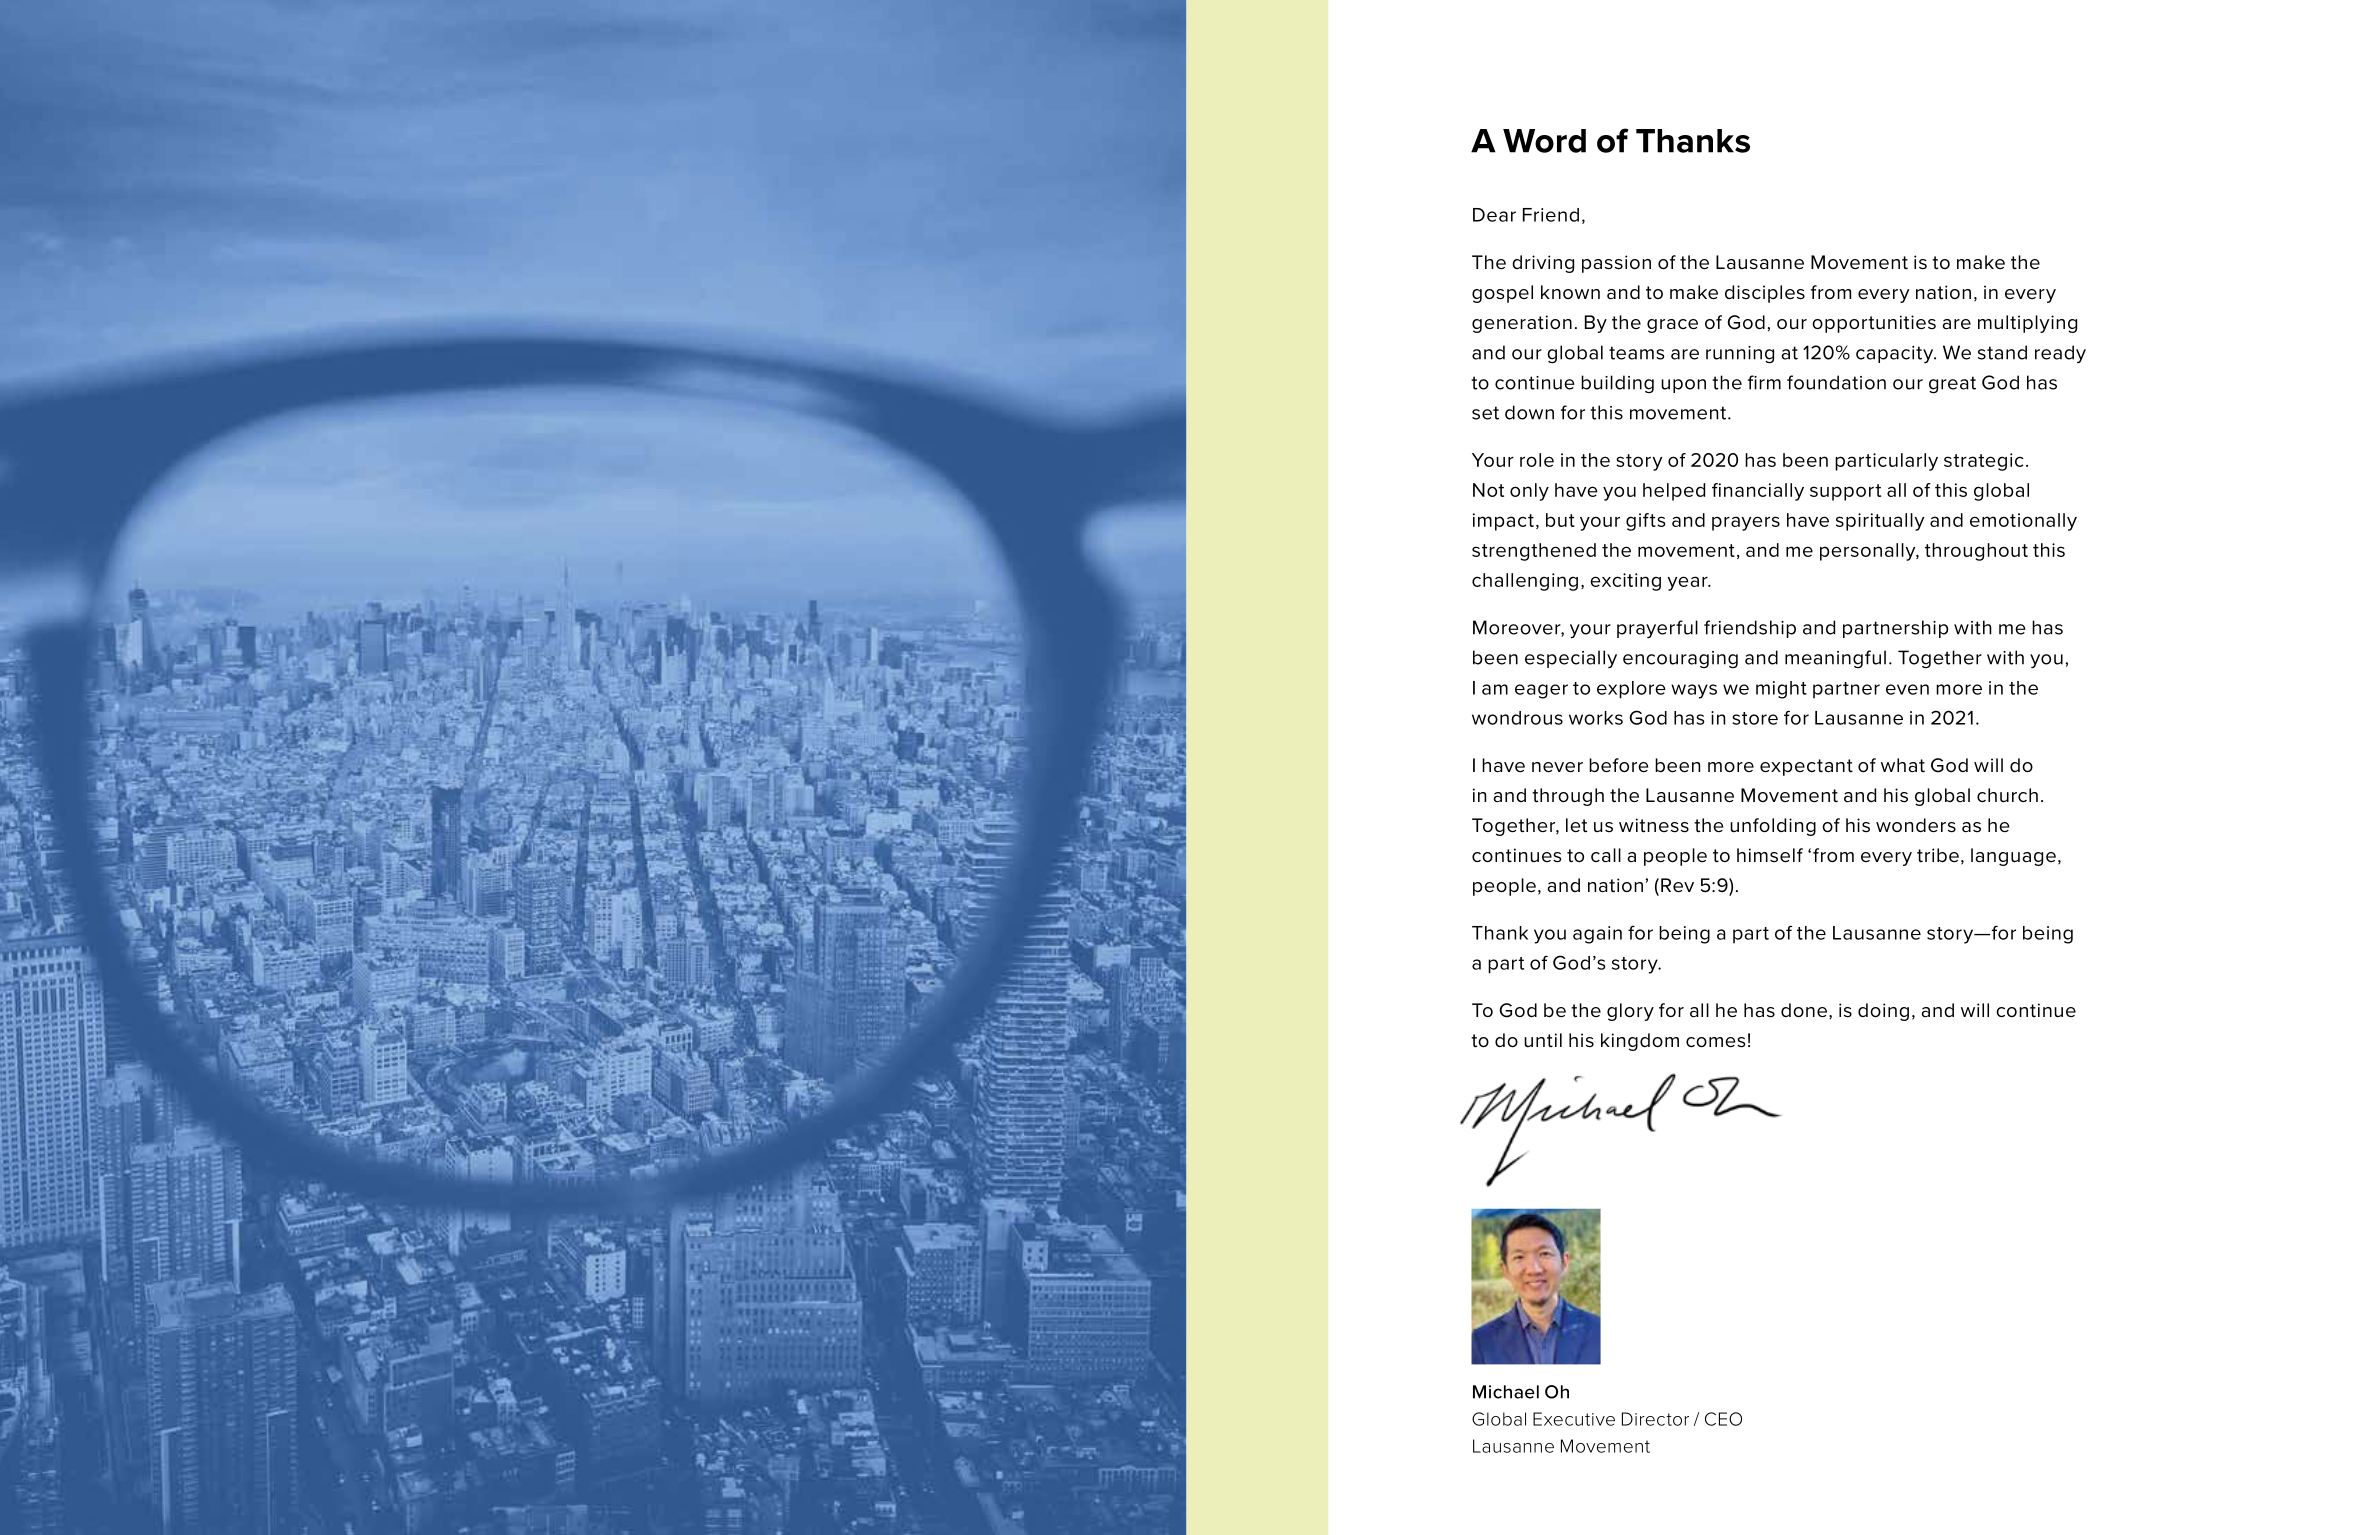  I want to click on Executive, so click(1574, 1419).
